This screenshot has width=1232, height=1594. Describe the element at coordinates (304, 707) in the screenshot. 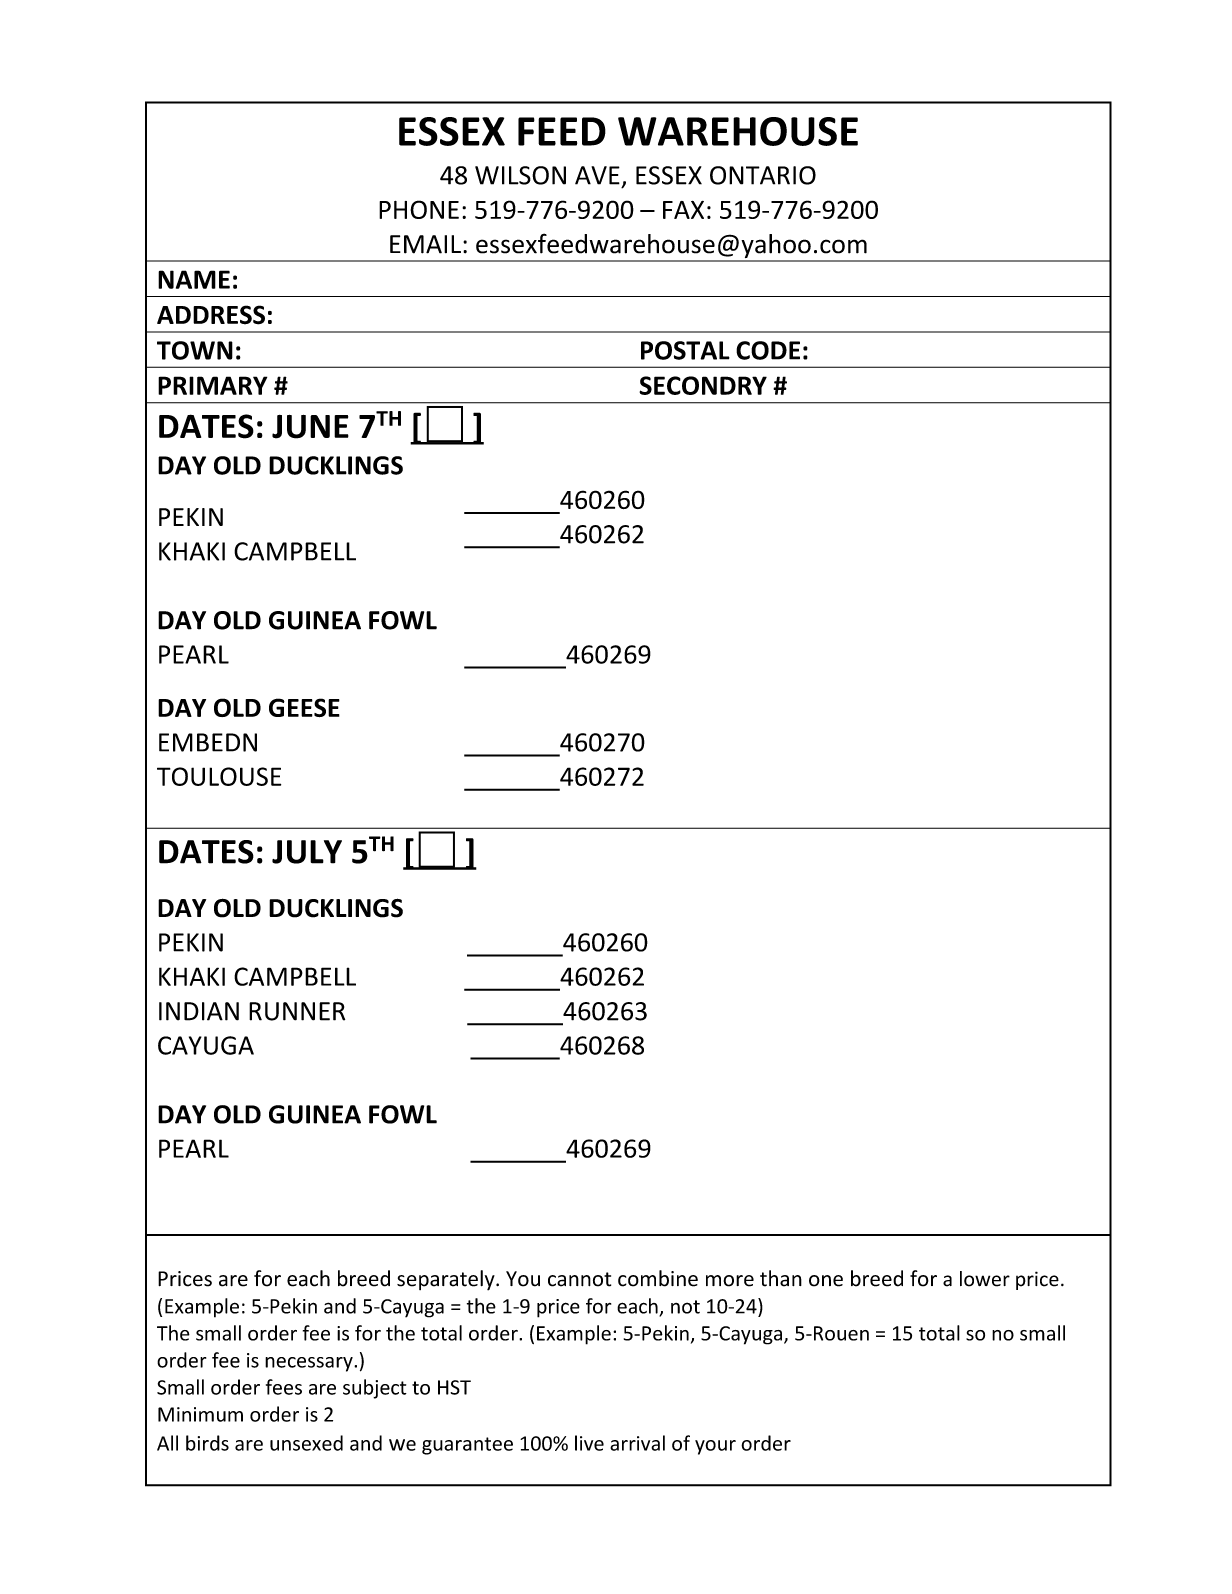

I see `GEESE` at that location.
